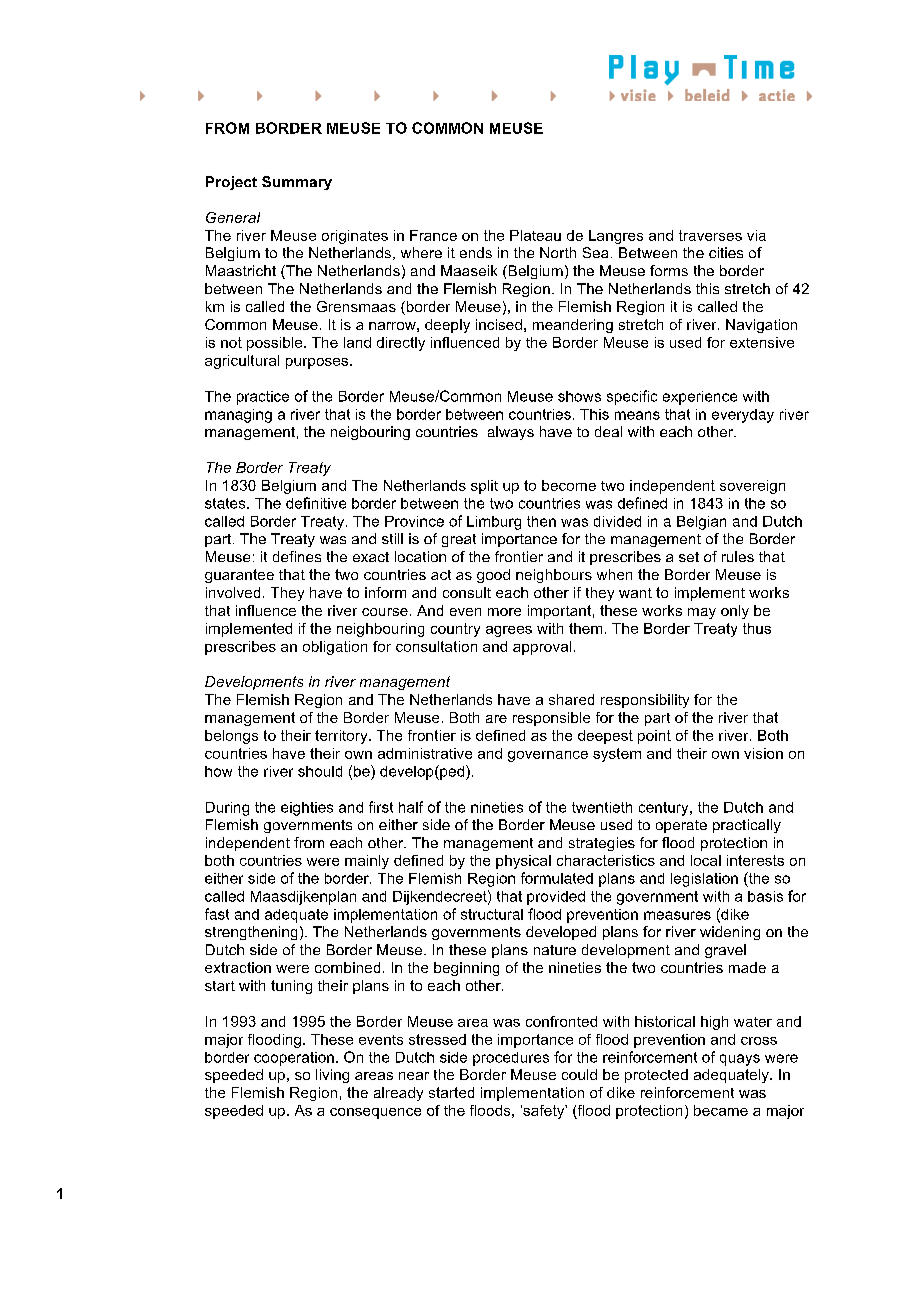 This image has width=924, height=1308. What do you see at coordinates (681, 826) in the image?
I see `operate` at bounding box center [681, 826].
